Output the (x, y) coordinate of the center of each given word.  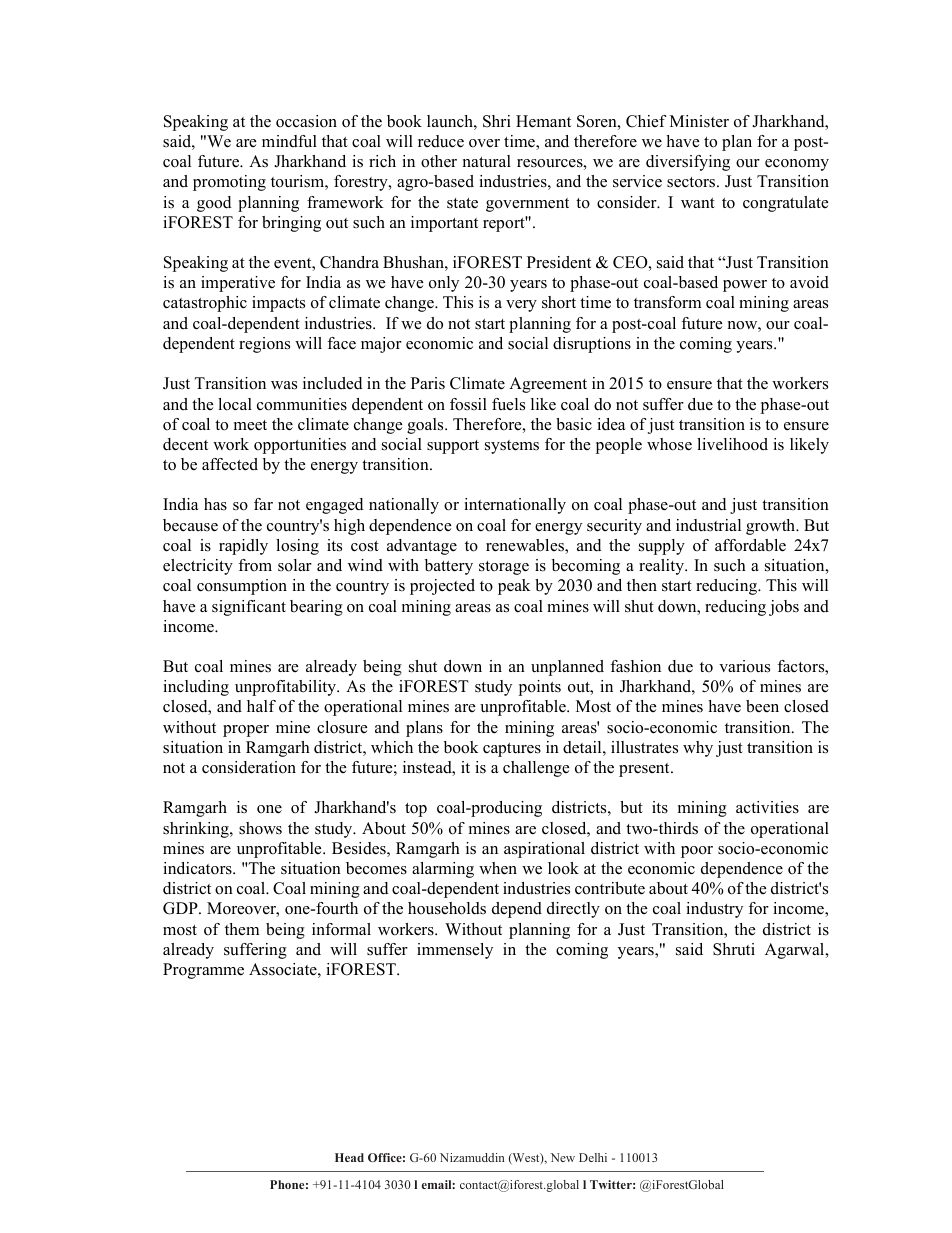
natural (487, 161)
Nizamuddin (472, 1157)
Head (349, 1157)
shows (260, 828)
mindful (289, 141)
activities (767, 807)
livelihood (732, 444)
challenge (536, 769)
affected (230, 464)
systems (512, 447)
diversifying (688, 163)
